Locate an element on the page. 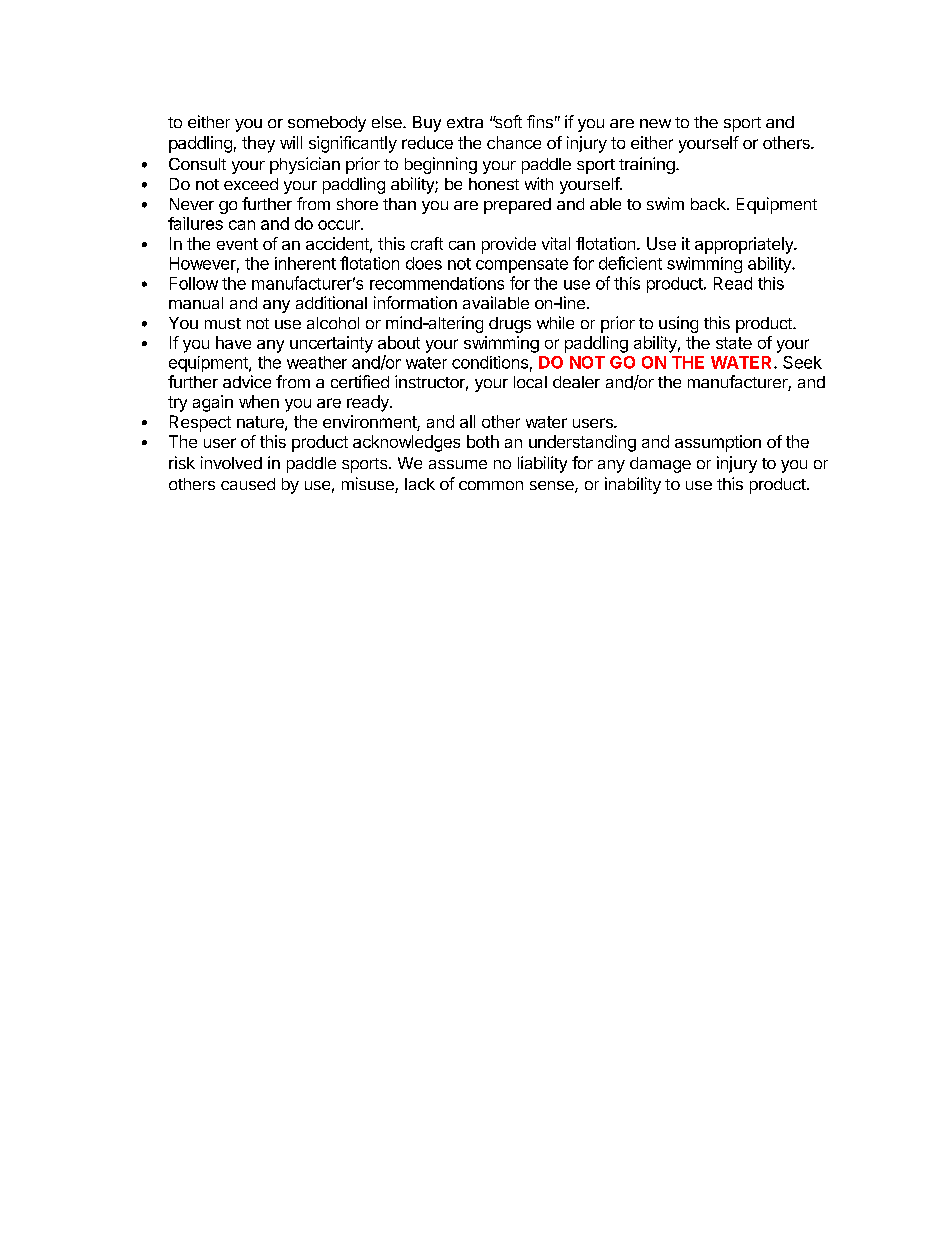 This page has height=1233, width=952. new is located at coordinates (655, 123).
